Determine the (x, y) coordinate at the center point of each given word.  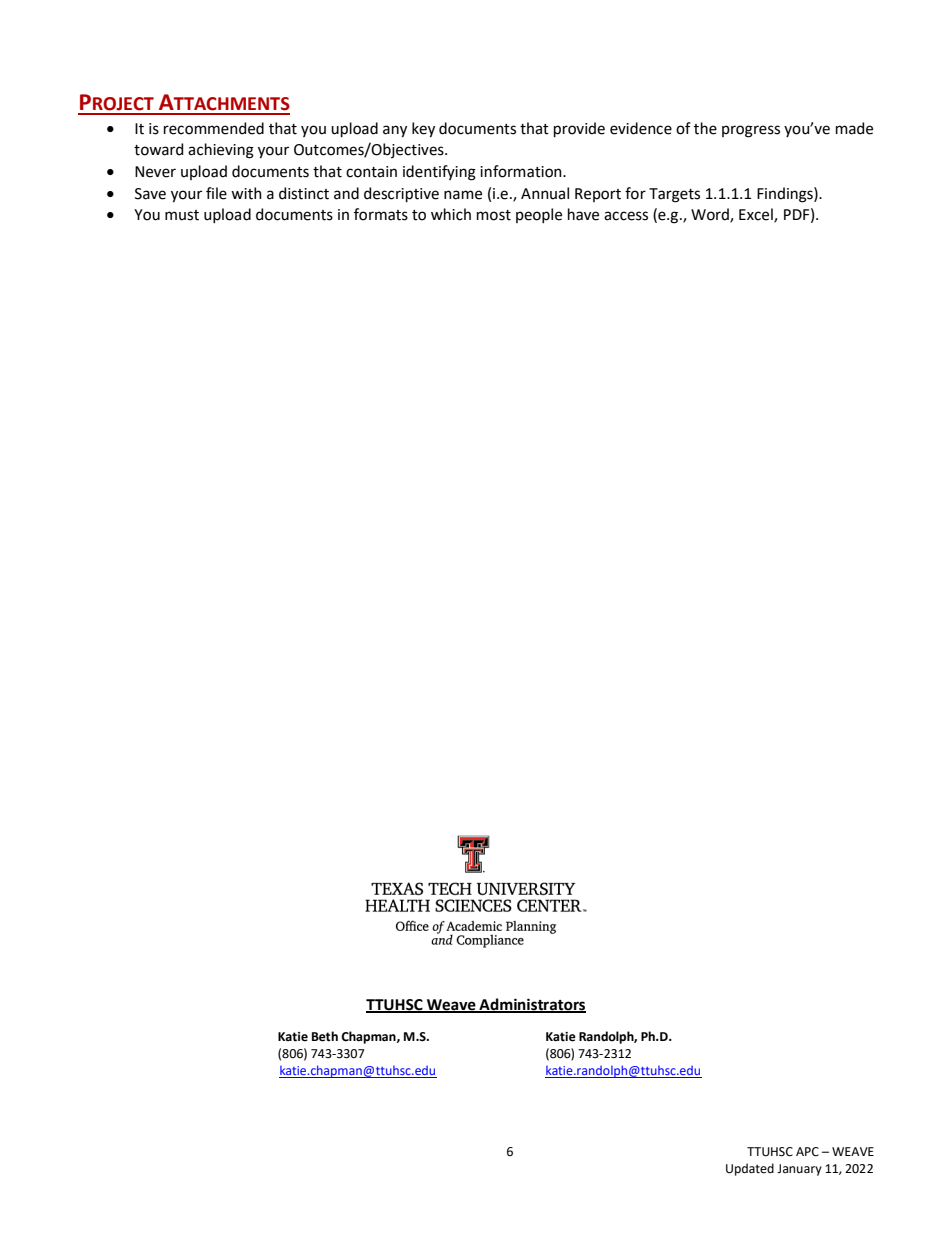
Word (711, 215)
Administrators (531, 1005)
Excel (757, 215)
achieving (221, 151)
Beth (325, 1036)
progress (751, 131)
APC (807, 1152)
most (494, 215)
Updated (750, 1169)
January (799, 1170)
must (182, 215)
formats (381, 214)
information (522, 171)
